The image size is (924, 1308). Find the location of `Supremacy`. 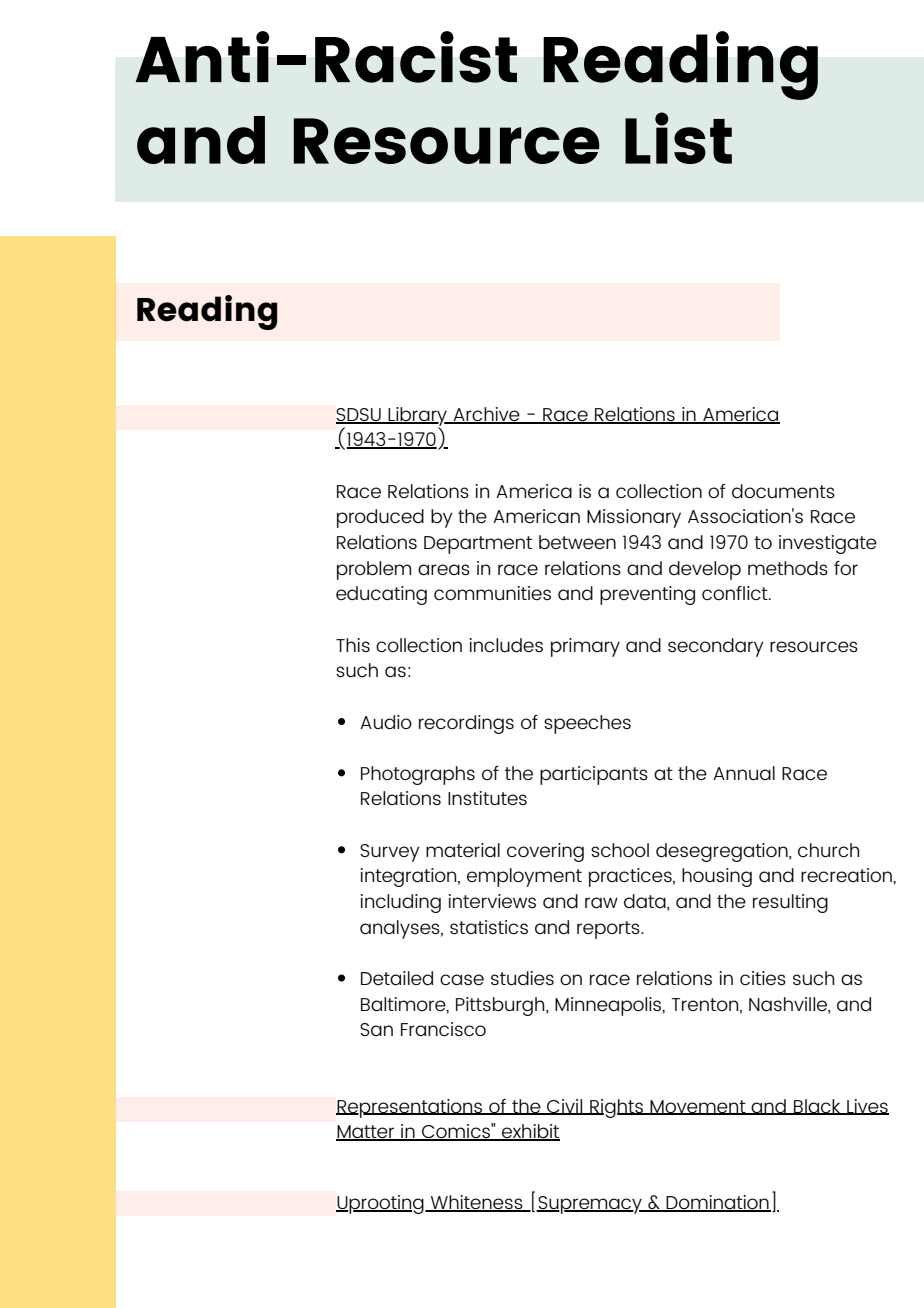

Supremacy is located at coordinates (590, 1205).
